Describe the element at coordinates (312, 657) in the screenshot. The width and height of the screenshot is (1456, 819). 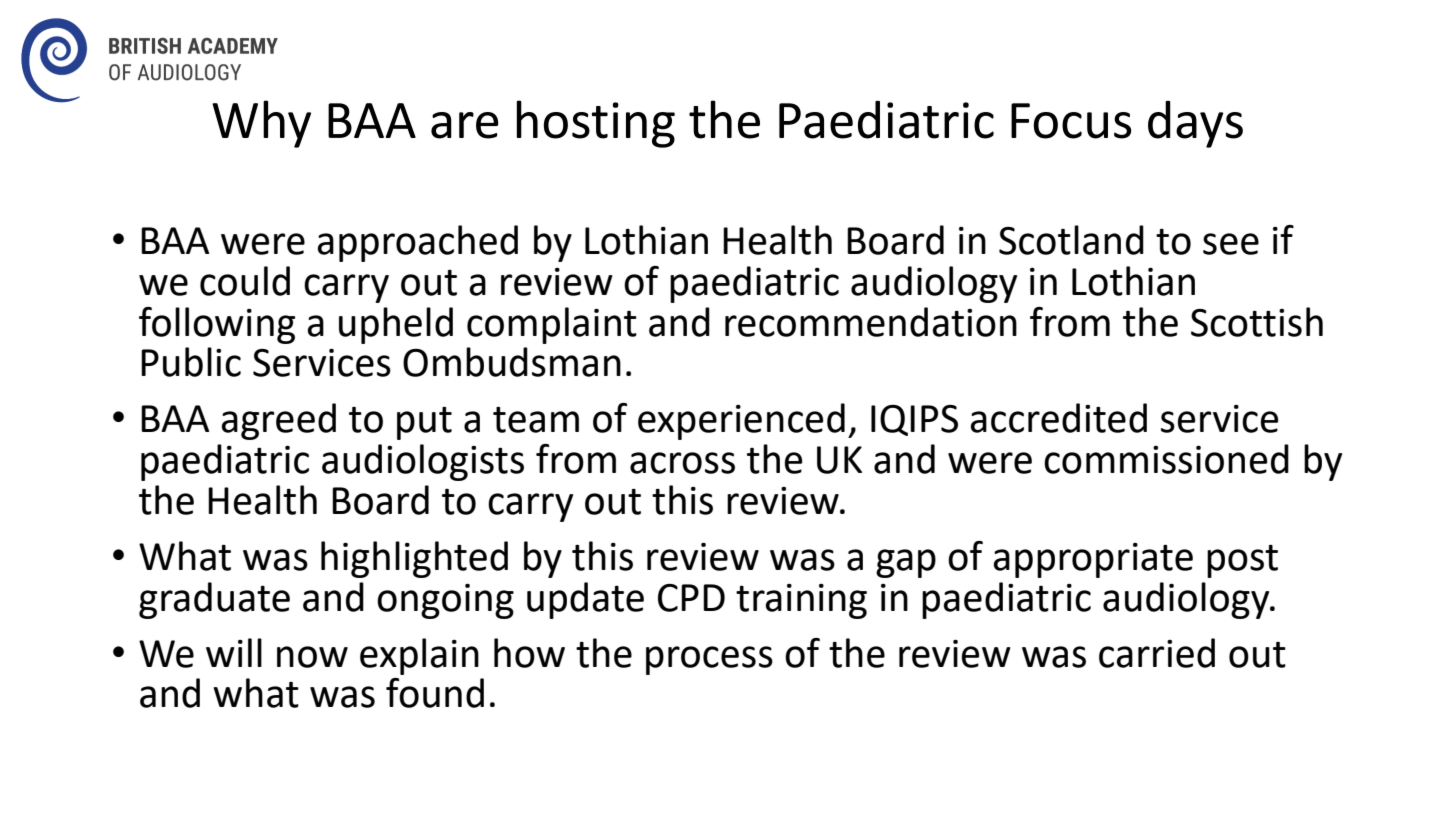
I see `now` at that location.
